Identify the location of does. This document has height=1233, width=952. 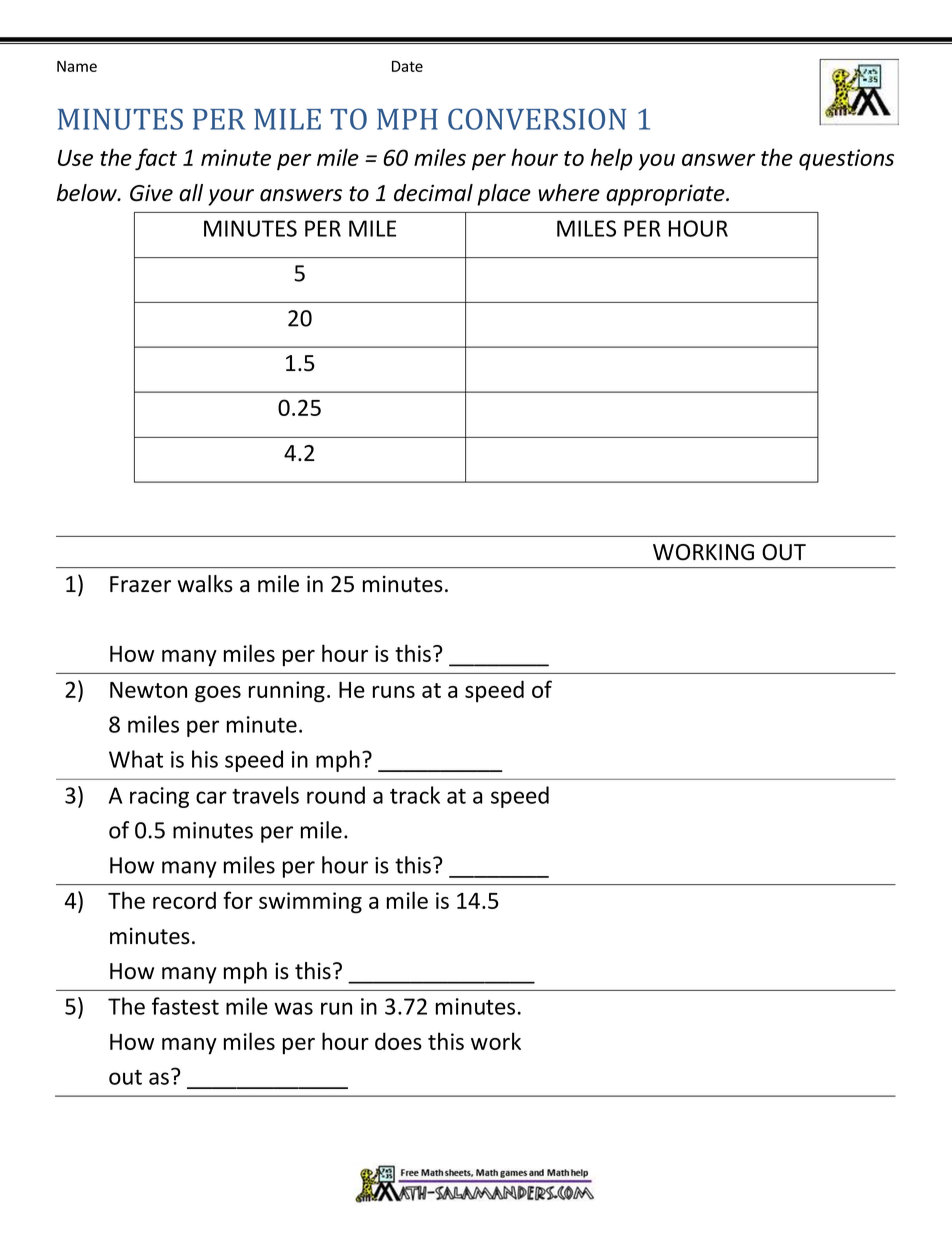
(398, 1041).
